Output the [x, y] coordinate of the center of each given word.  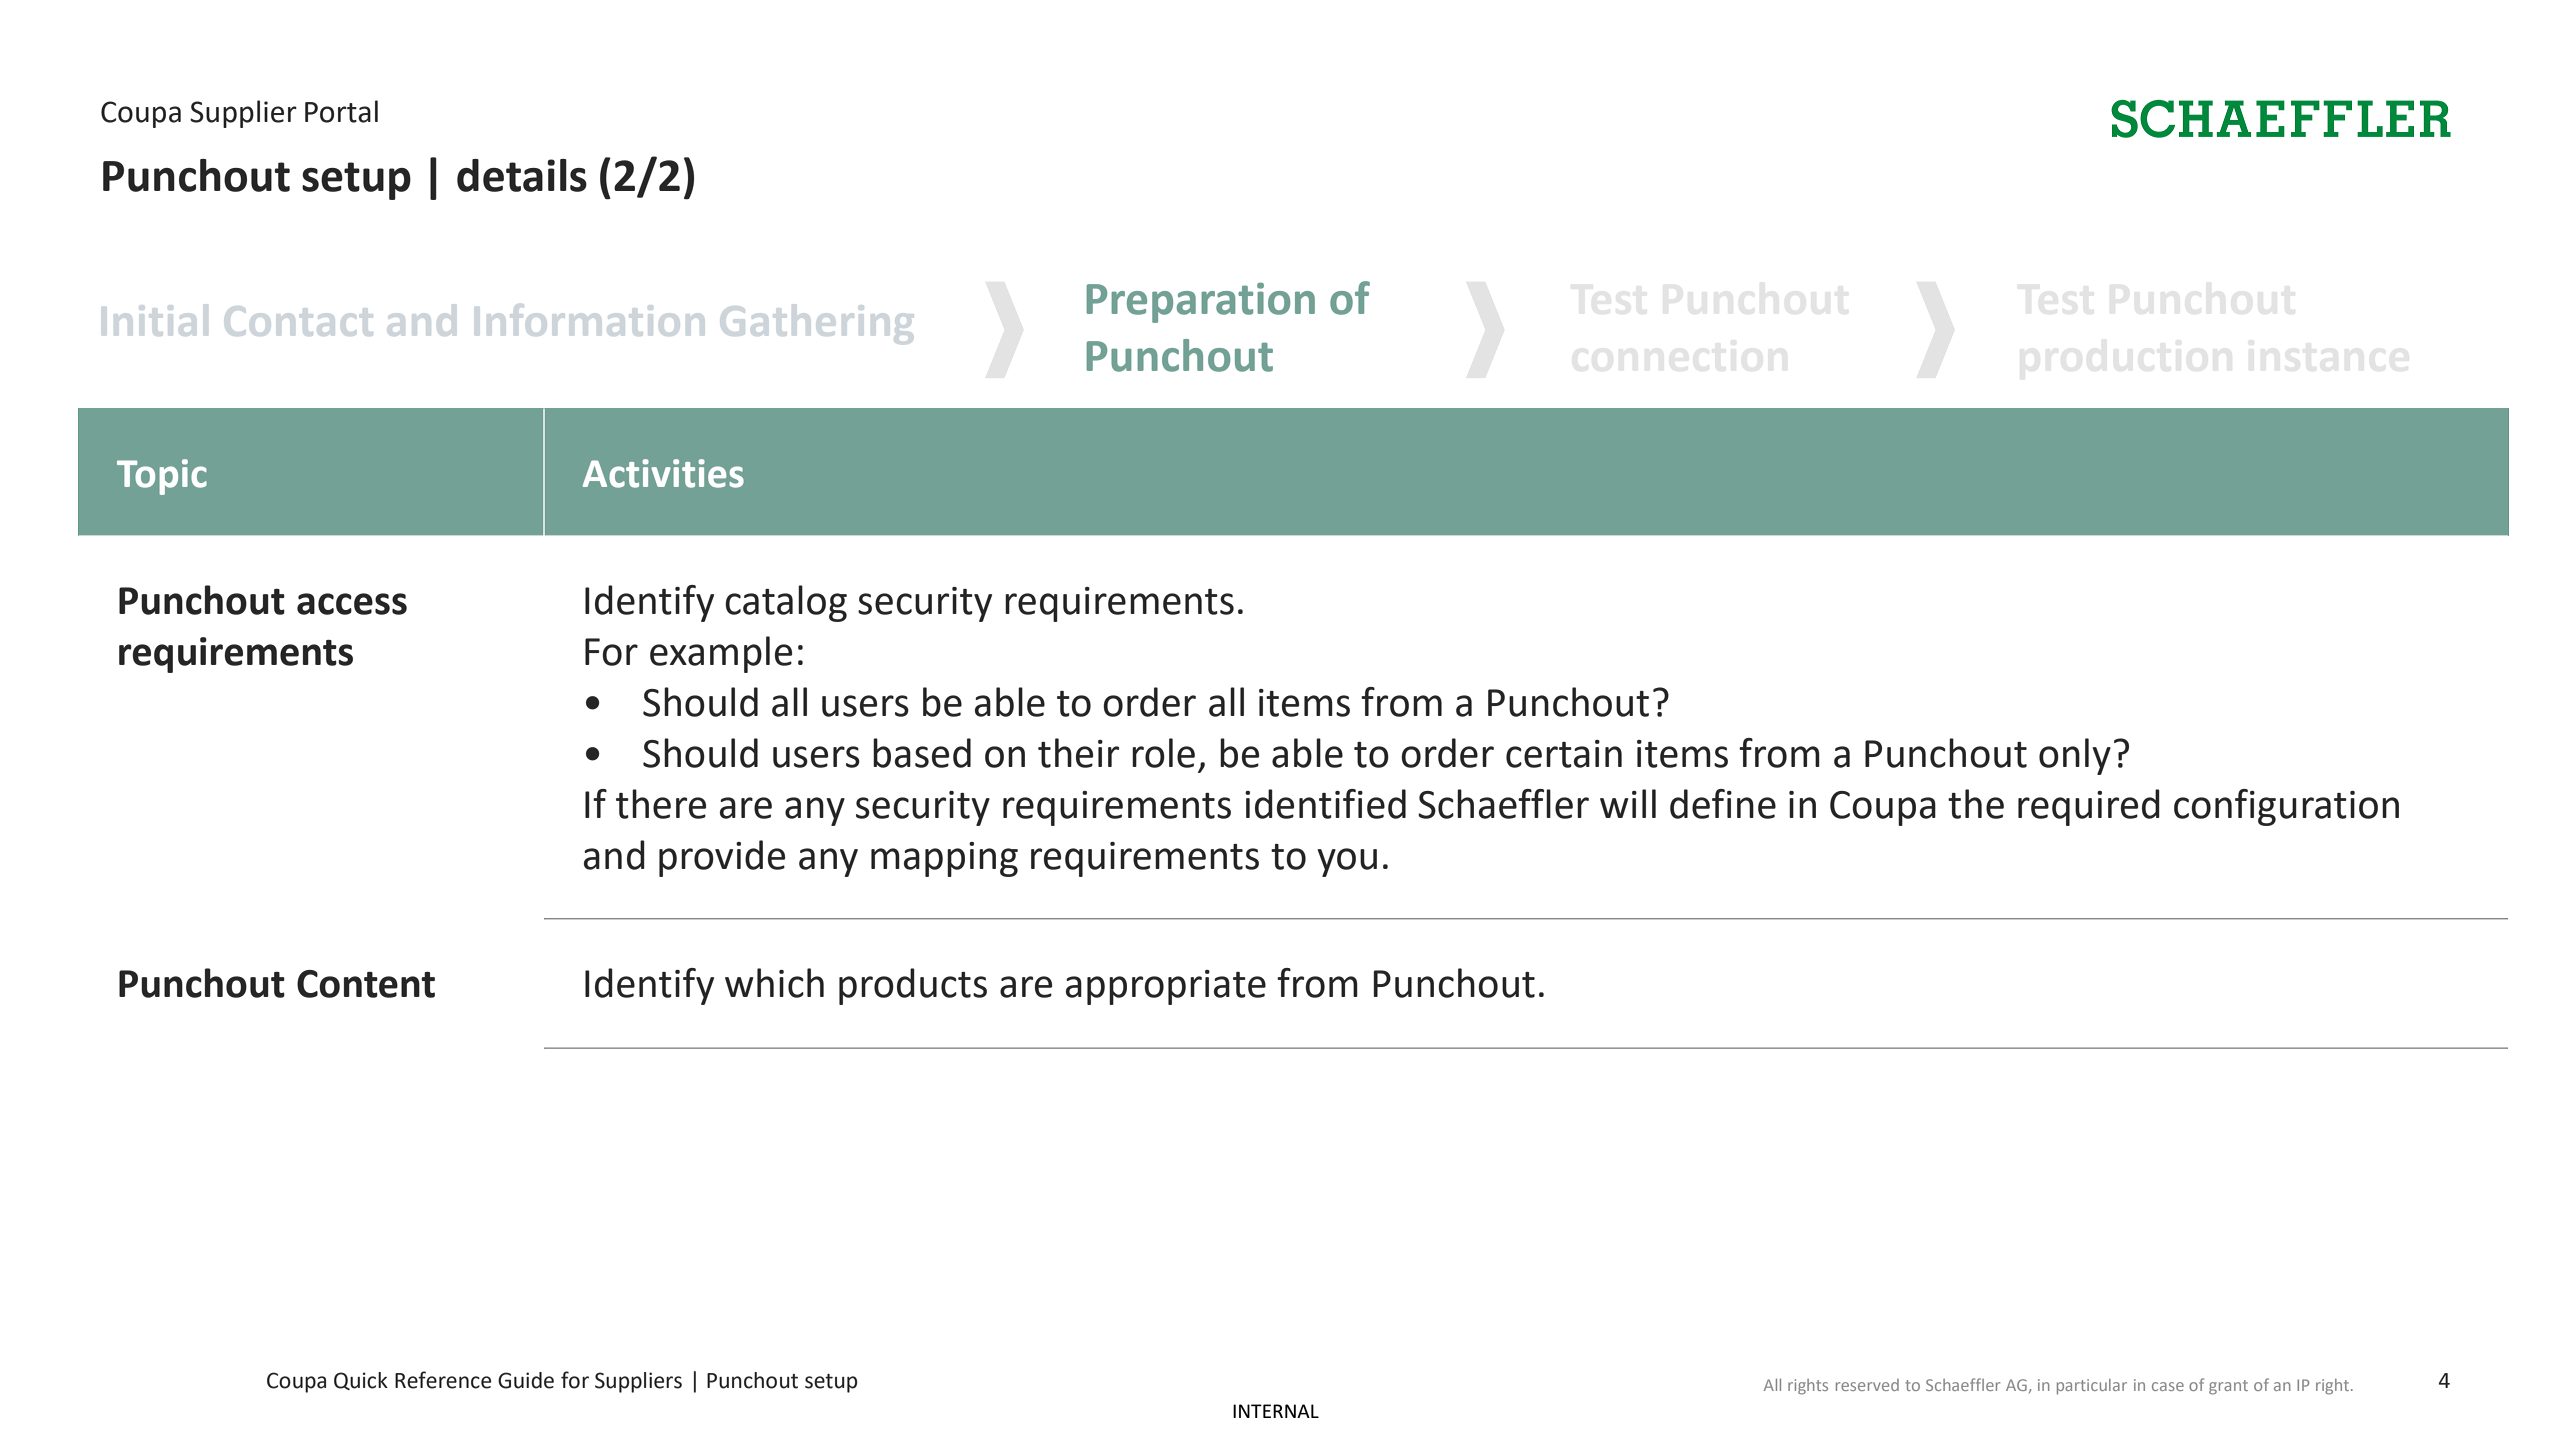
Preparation [1201, 303]
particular [2092, 1387]
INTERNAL [1276, 1411]
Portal [341, 111]
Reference [443, 1380]
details [522, 175]
